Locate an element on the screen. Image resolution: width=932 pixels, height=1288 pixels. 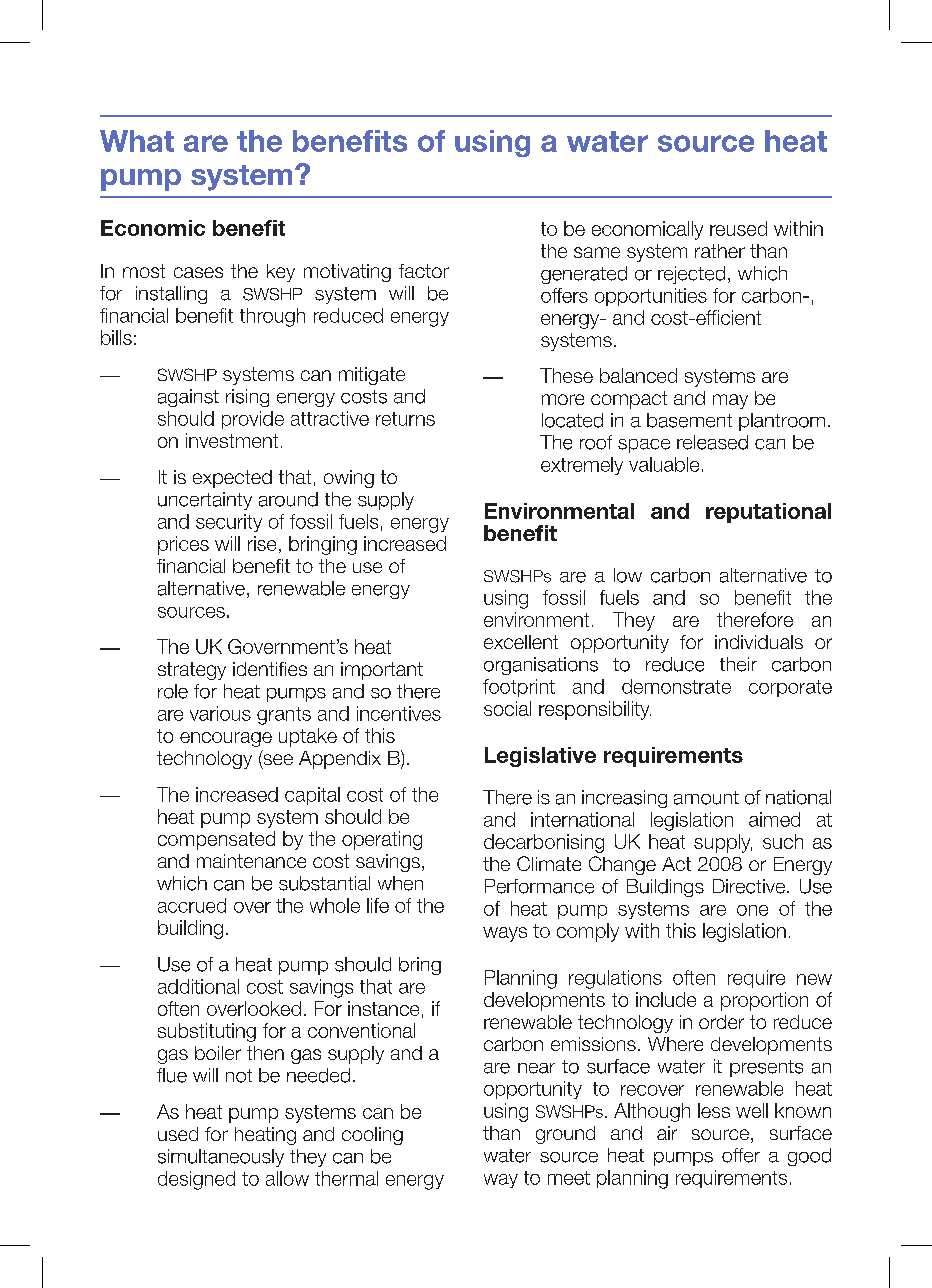
cooling is located at coordinates (372, 1136).
